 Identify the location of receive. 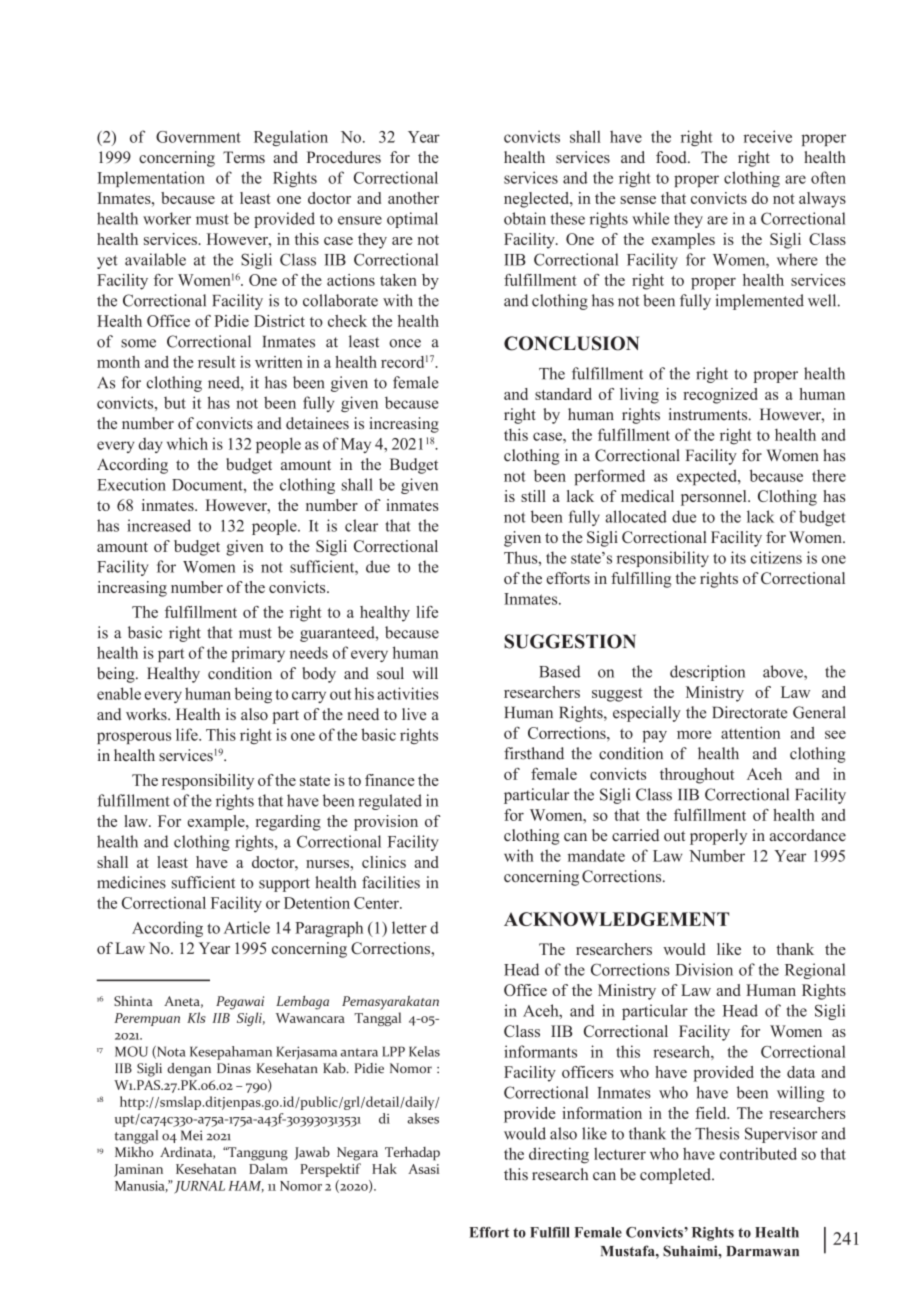
(768, 136).
